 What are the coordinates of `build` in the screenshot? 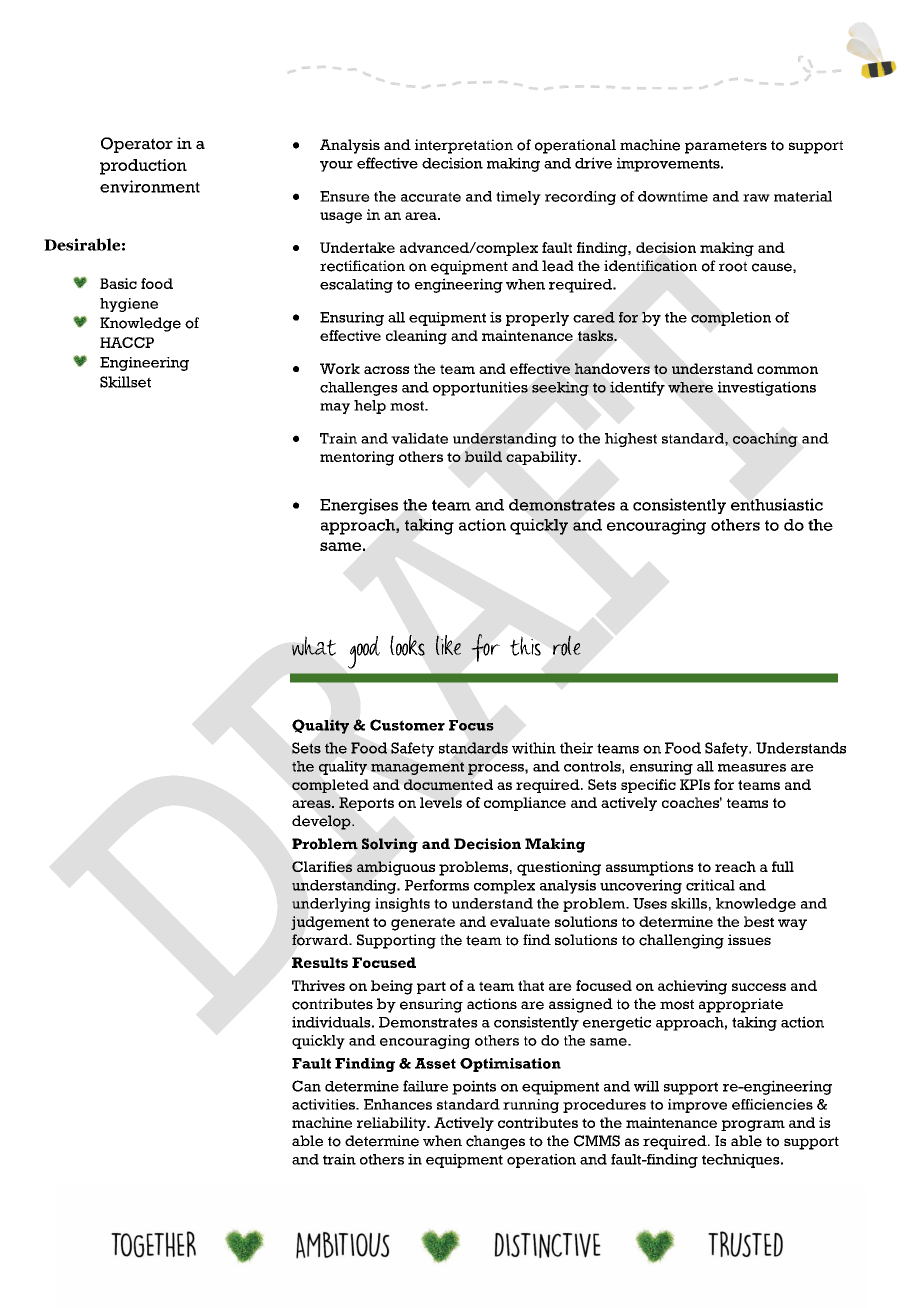 It's located at (483, 456).
